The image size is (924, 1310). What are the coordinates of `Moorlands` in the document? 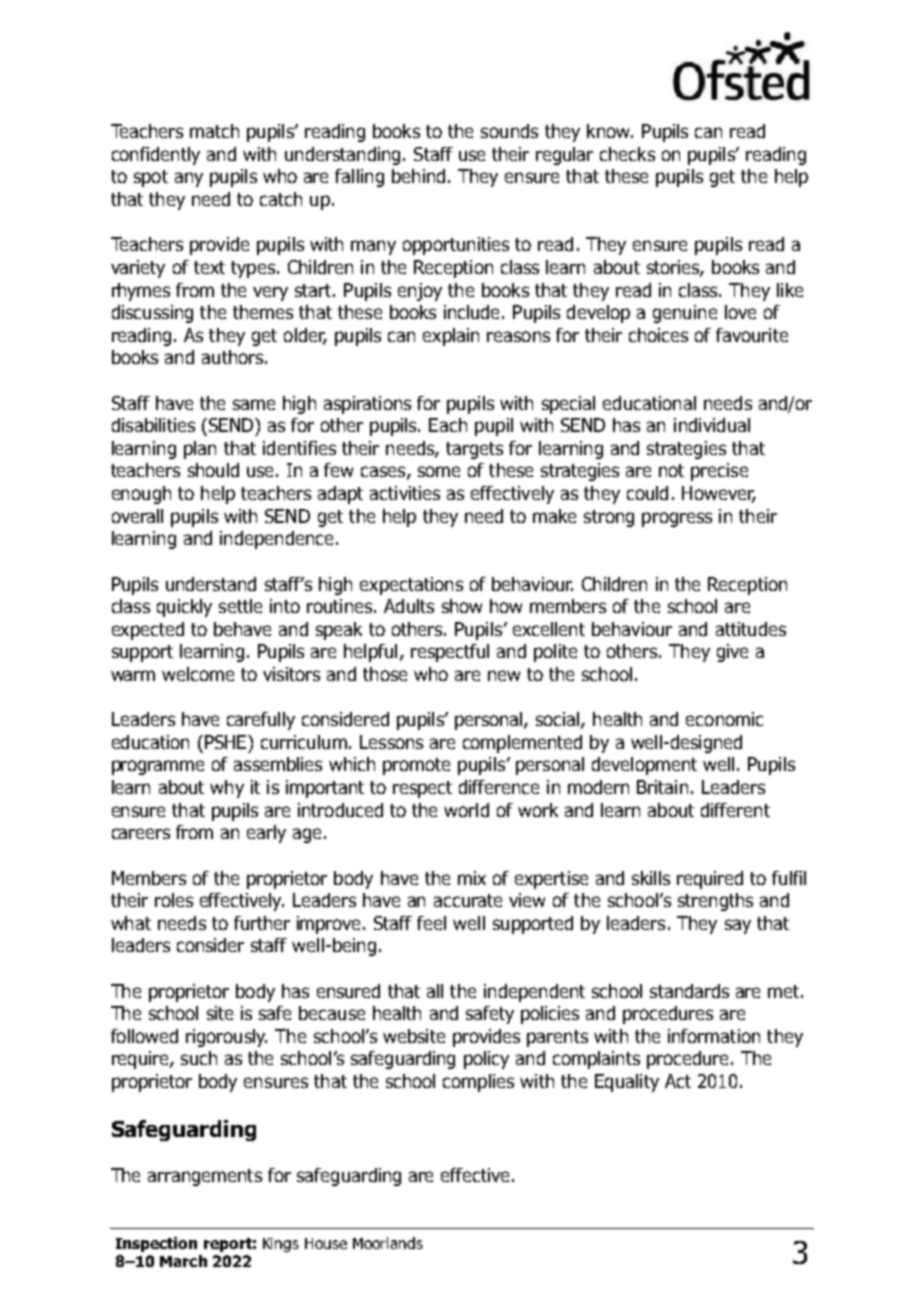 It's located at (388, 1243).
